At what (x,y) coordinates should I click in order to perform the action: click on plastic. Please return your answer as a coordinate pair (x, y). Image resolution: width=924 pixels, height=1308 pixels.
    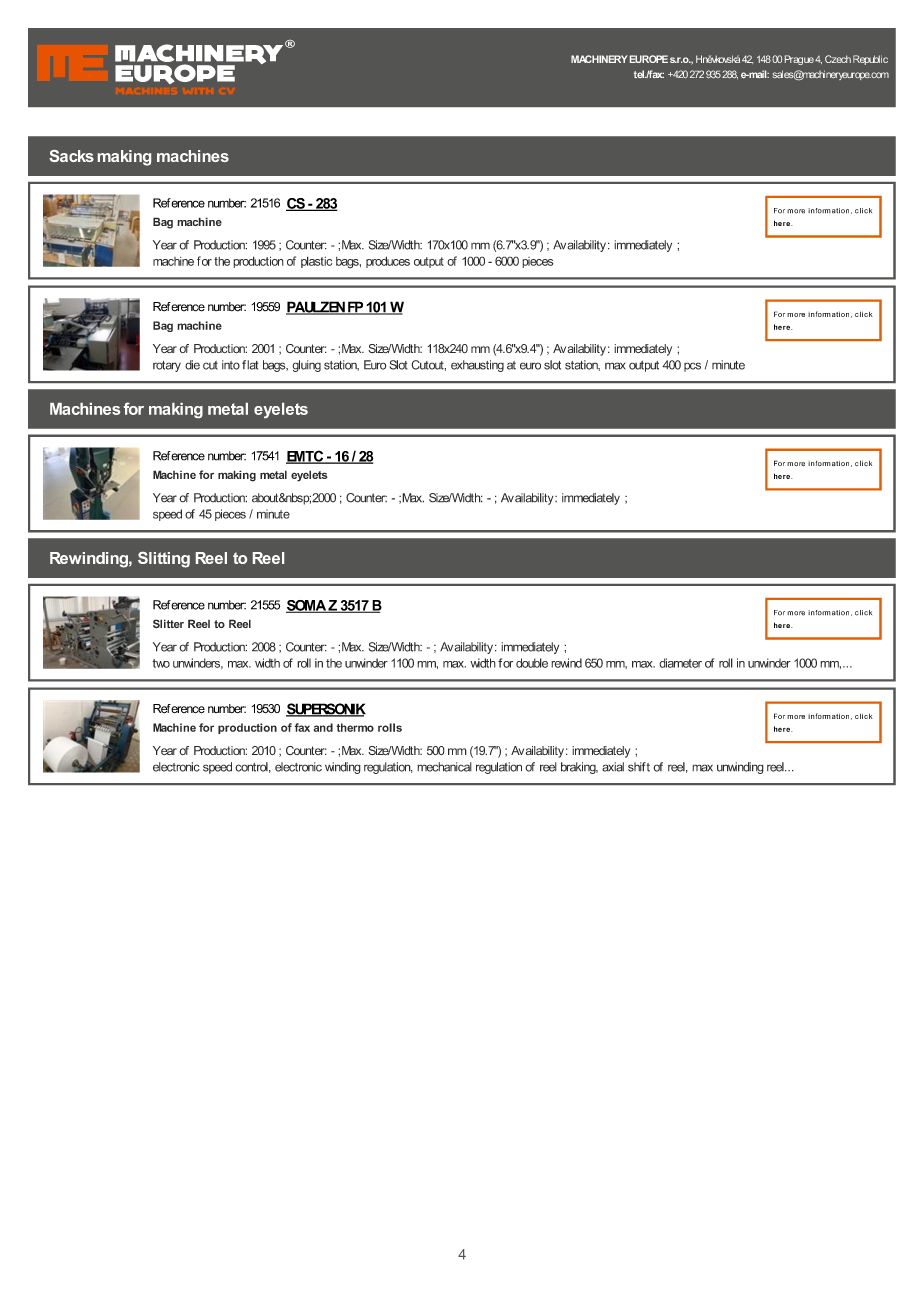
    Looking at the image, I should click on (316, 262).
